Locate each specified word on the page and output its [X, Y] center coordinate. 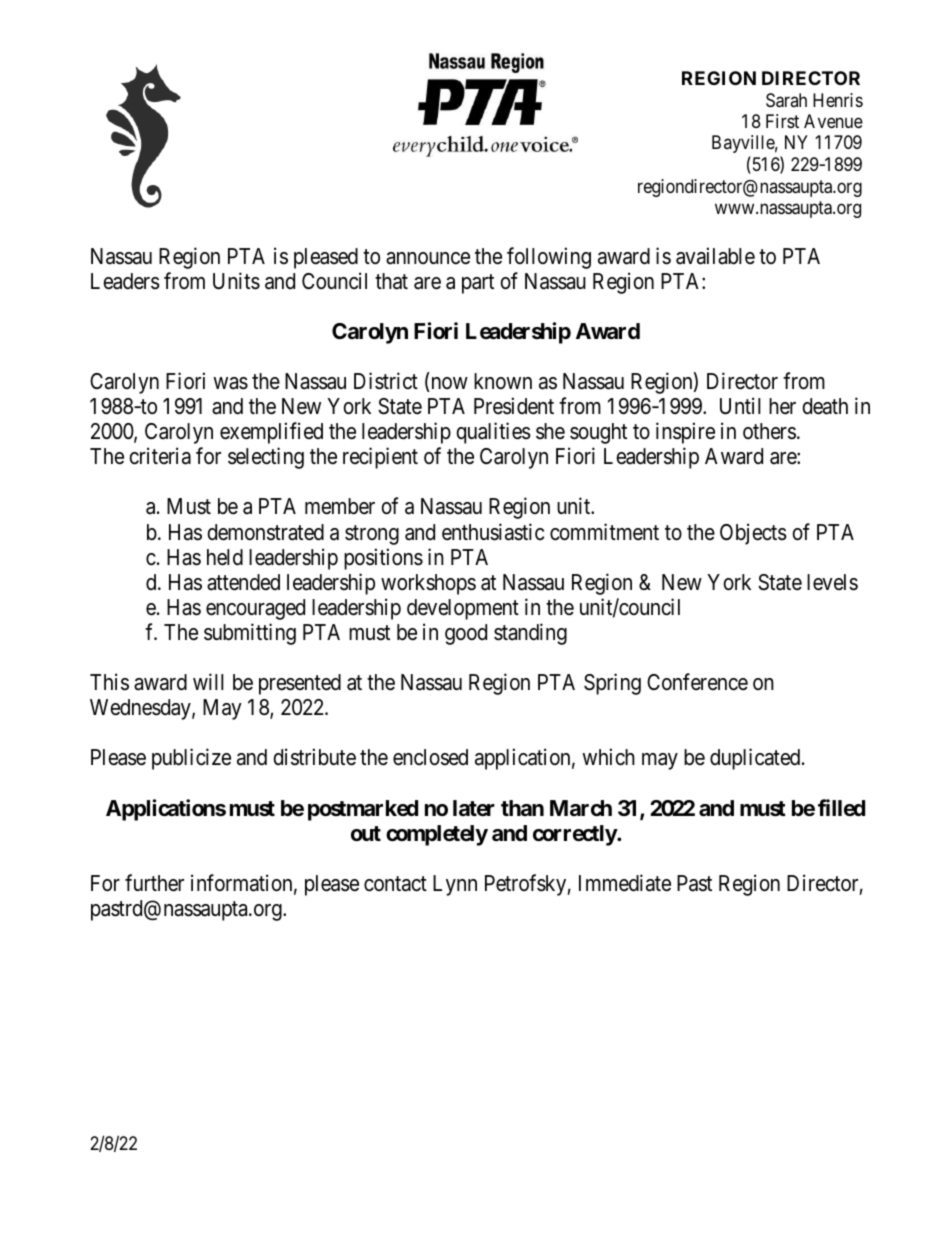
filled [841, 807]
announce [428, 258]
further [154, 883]
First [782, 121]
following [549, 258]
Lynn [455, 885]
